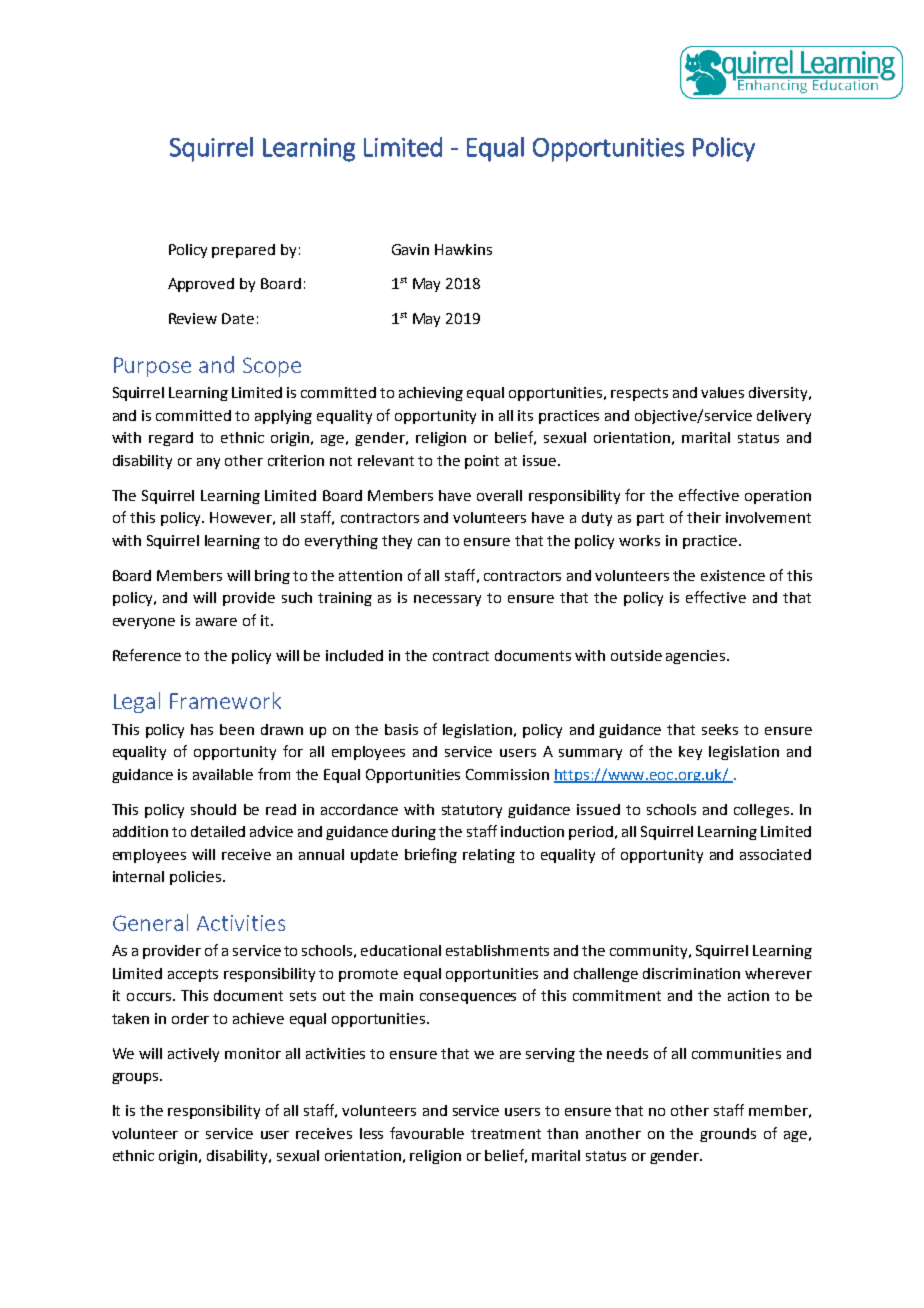 The image size is (924, 1308). I want to click on agencies, so click(697, 657).
